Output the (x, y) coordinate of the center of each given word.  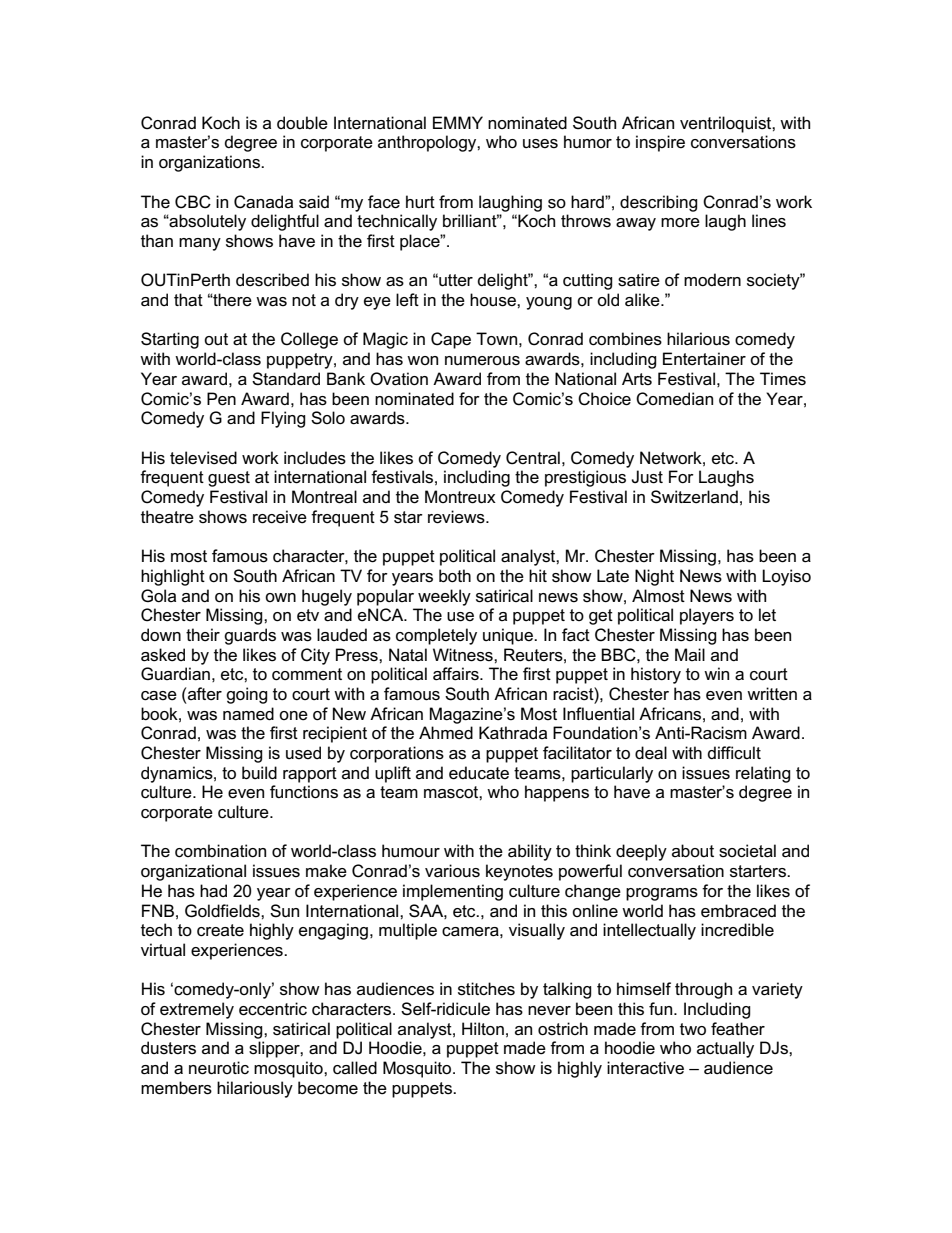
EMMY (458, 122)
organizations (210, 163)
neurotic (219, 1068)
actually (725, 1049)
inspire (660, 143)
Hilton (483, 1029)
